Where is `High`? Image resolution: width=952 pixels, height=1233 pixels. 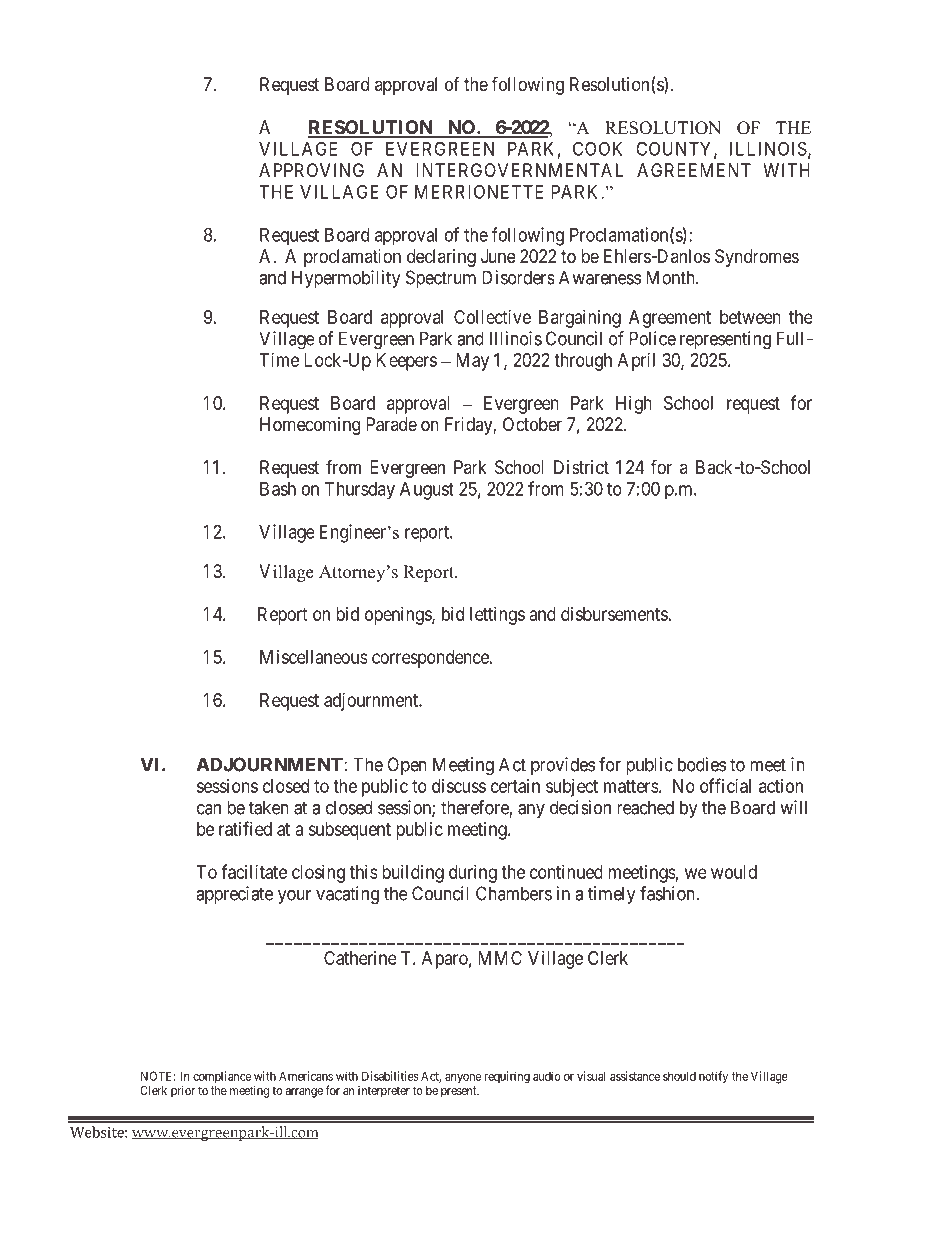 High is located at coordinates (634, 405).
